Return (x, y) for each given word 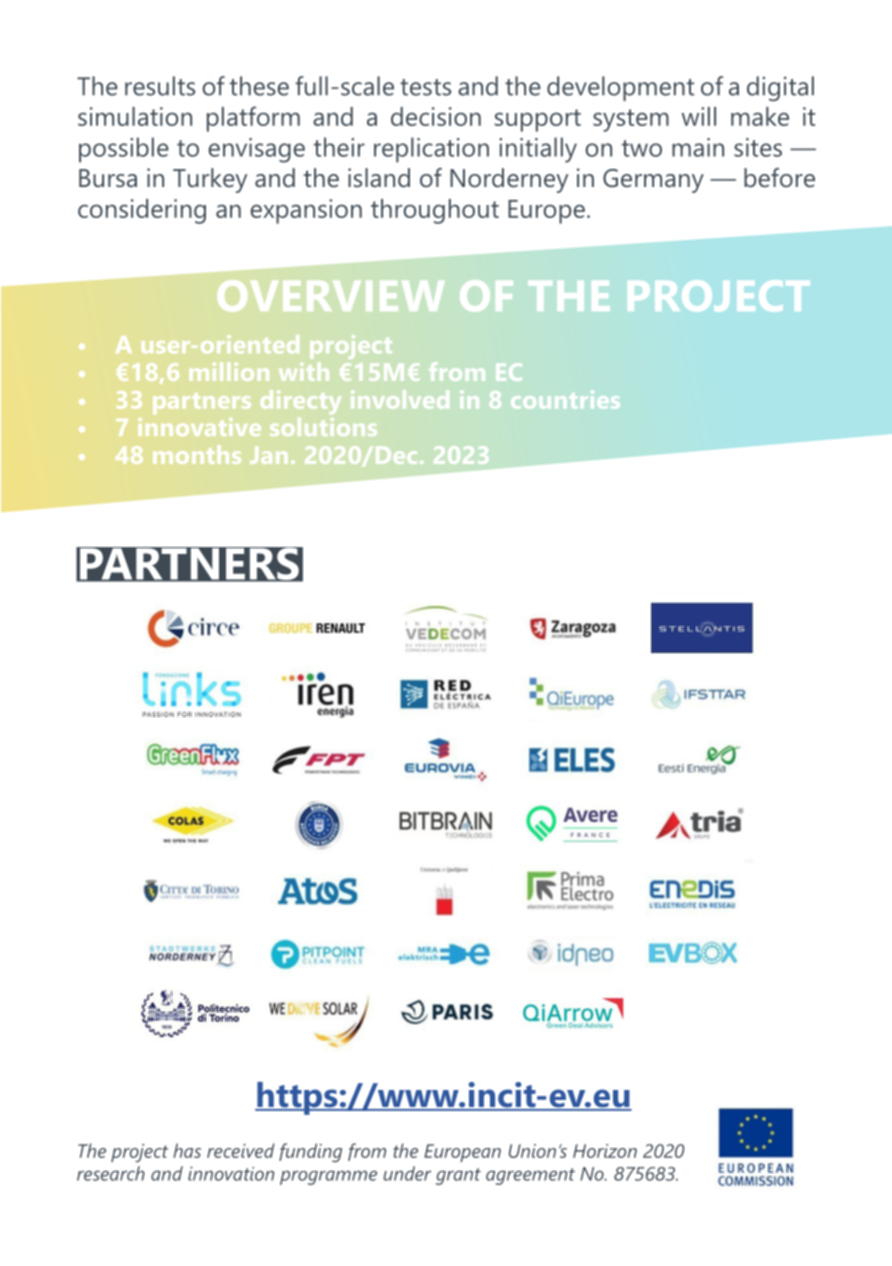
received (241, 1150)
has (187, 1150)
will (698, 116)
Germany (653, 181)
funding (310, 1152)
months (197, 455)
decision (436, 116)
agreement (530, 1176)
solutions (323, 427)
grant (458, 1176)
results (160, 86)
